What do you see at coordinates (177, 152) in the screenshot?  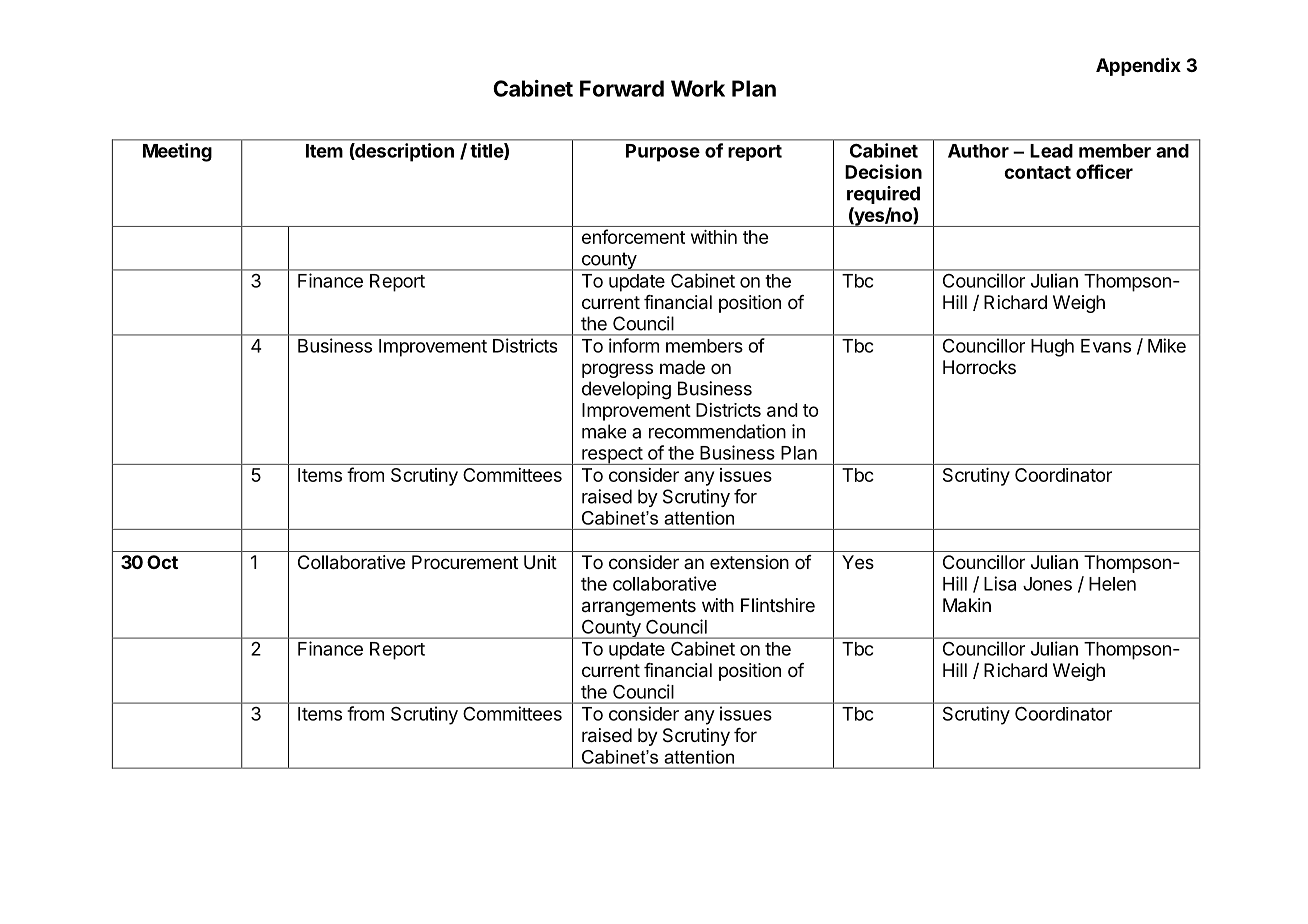 I see `Meeting` at bounding box center [177, 152].
